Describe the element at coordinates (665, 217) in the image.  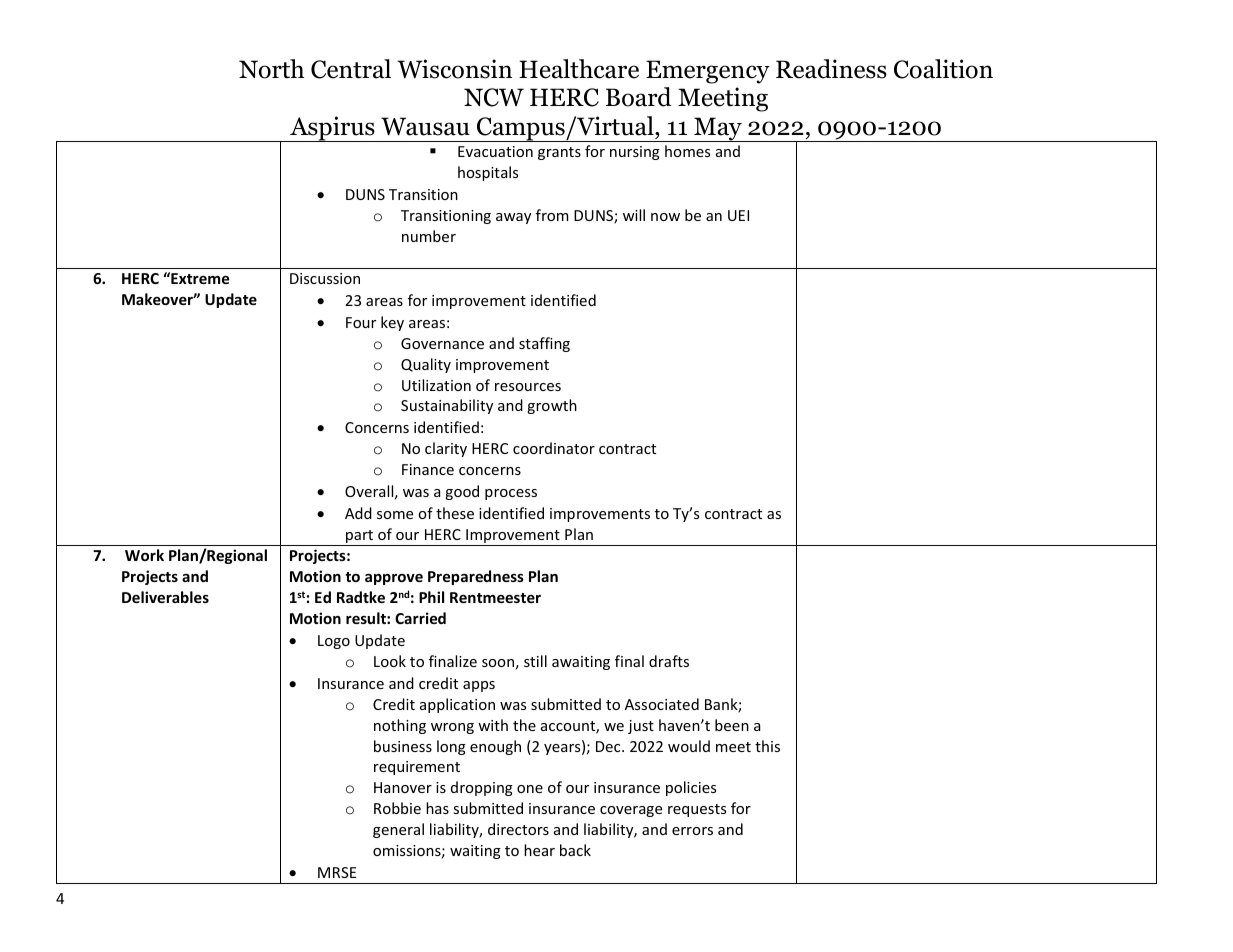
I see `now` at that location.
